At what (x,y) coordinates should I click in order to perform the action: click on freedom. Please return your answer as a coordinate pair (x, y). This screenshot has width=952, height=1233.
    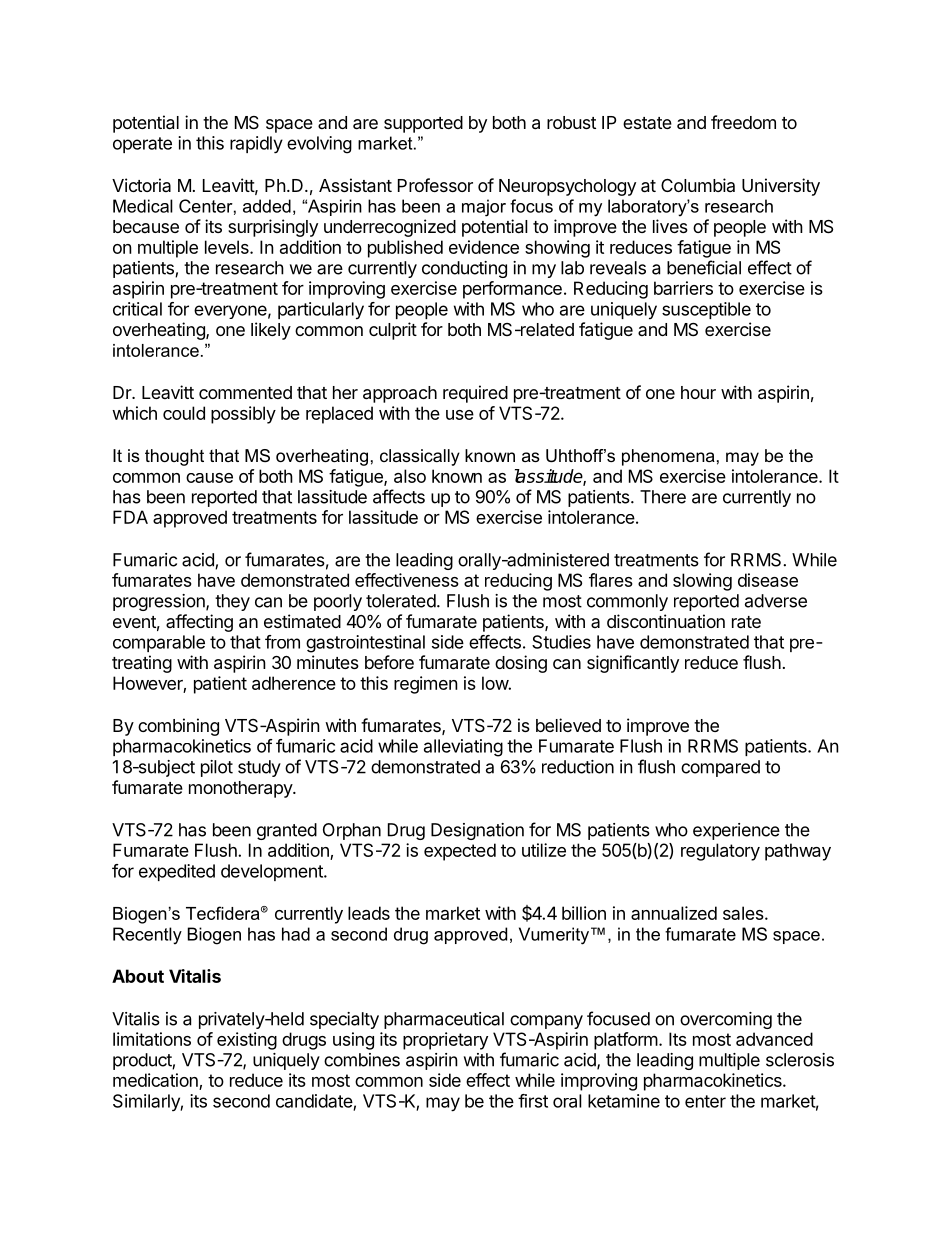
    Looking at the image, I should click on (743, 122).
